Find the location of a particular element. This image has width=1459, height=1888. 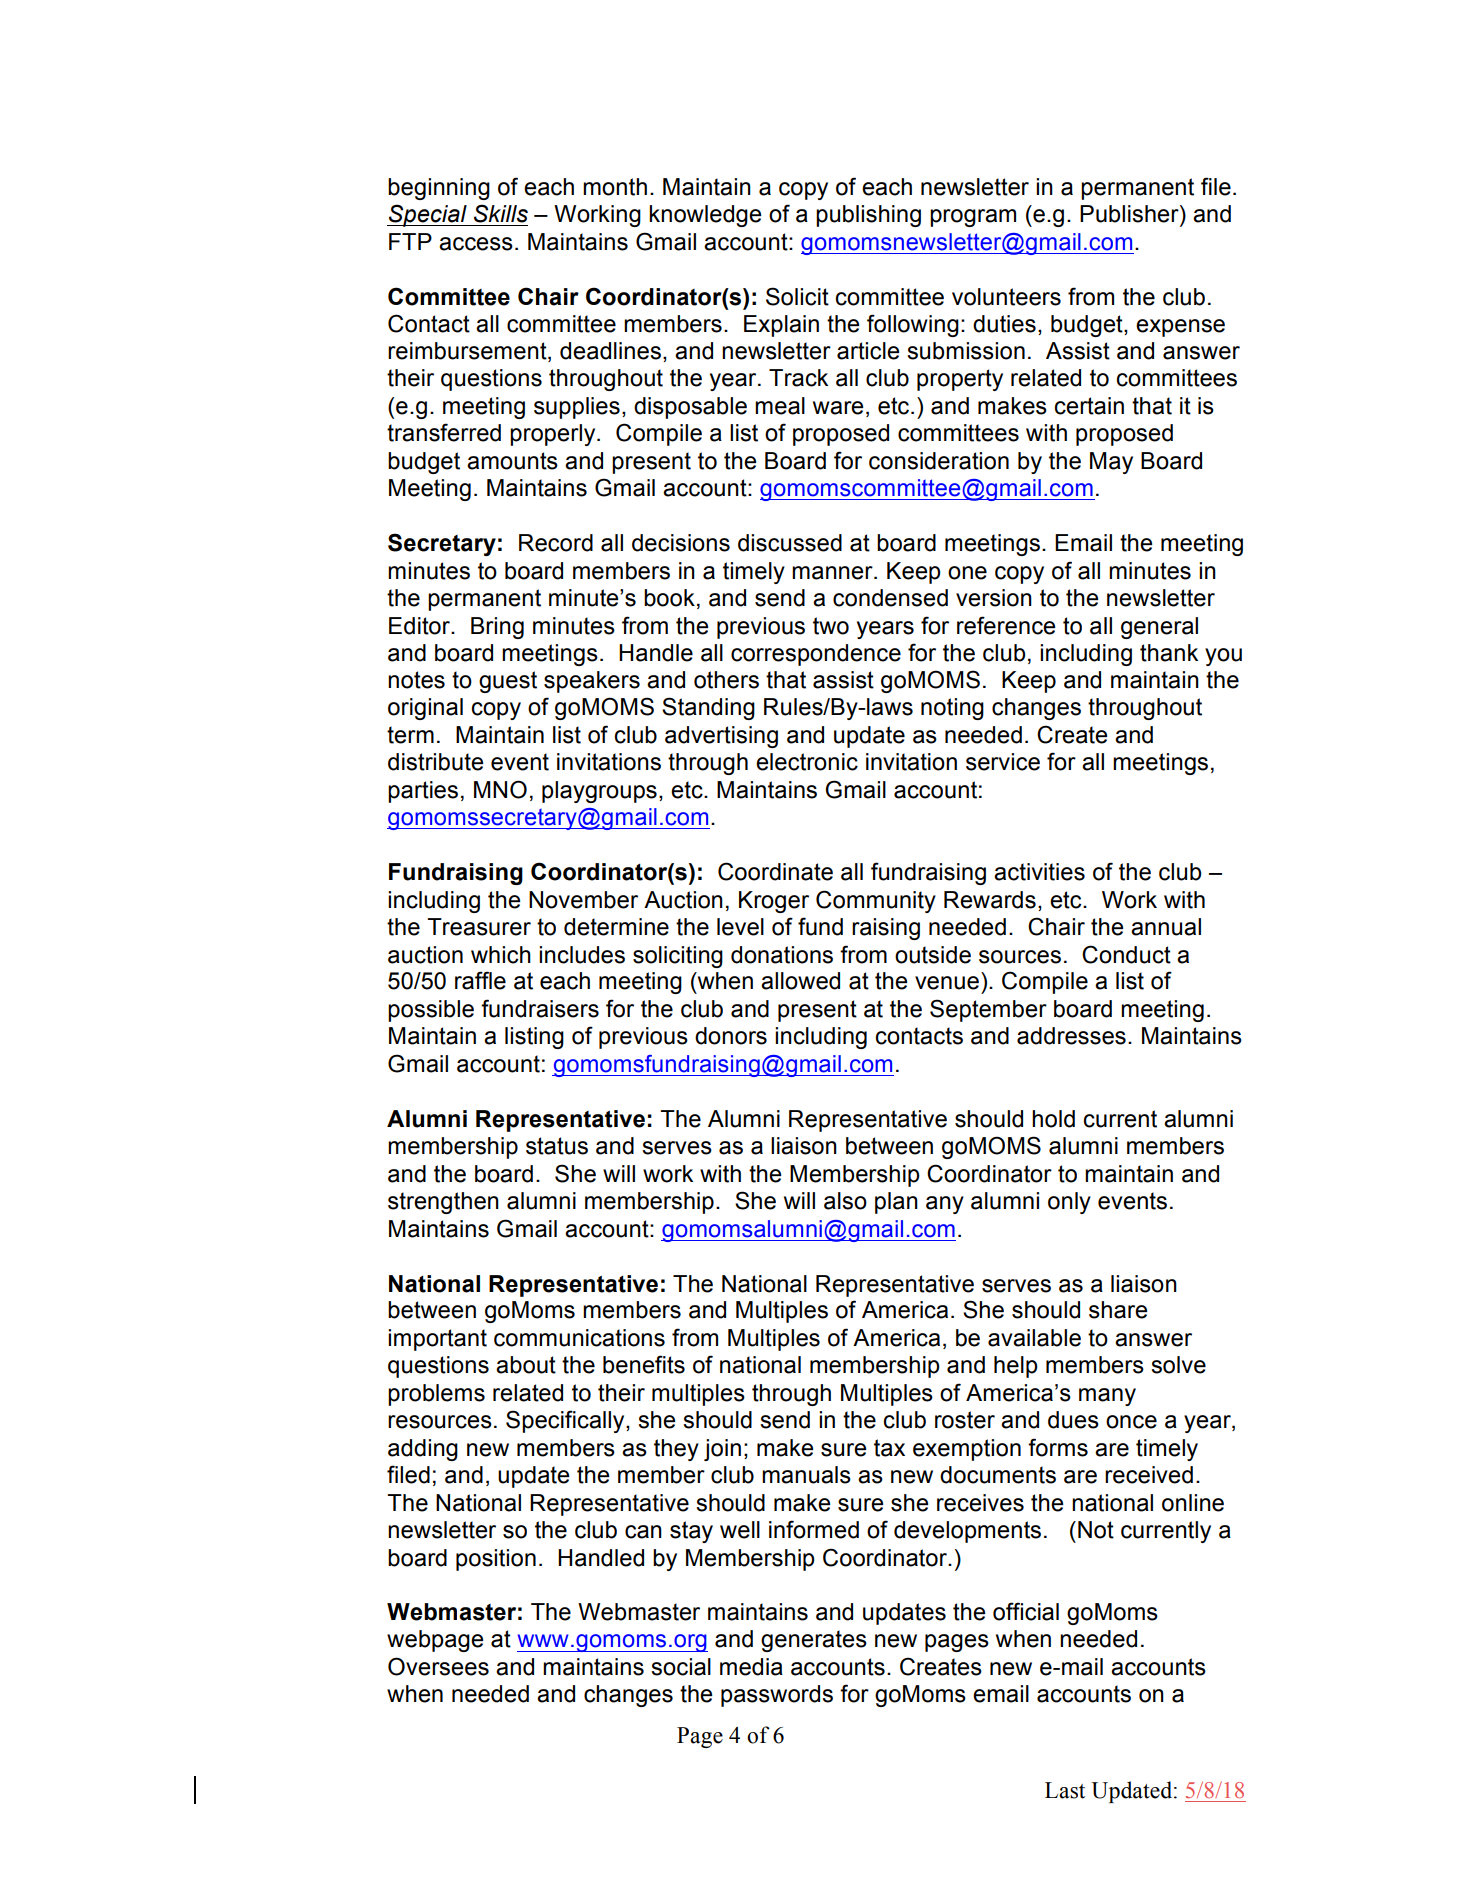

Oversees is located at coordinates (438, 1666).
